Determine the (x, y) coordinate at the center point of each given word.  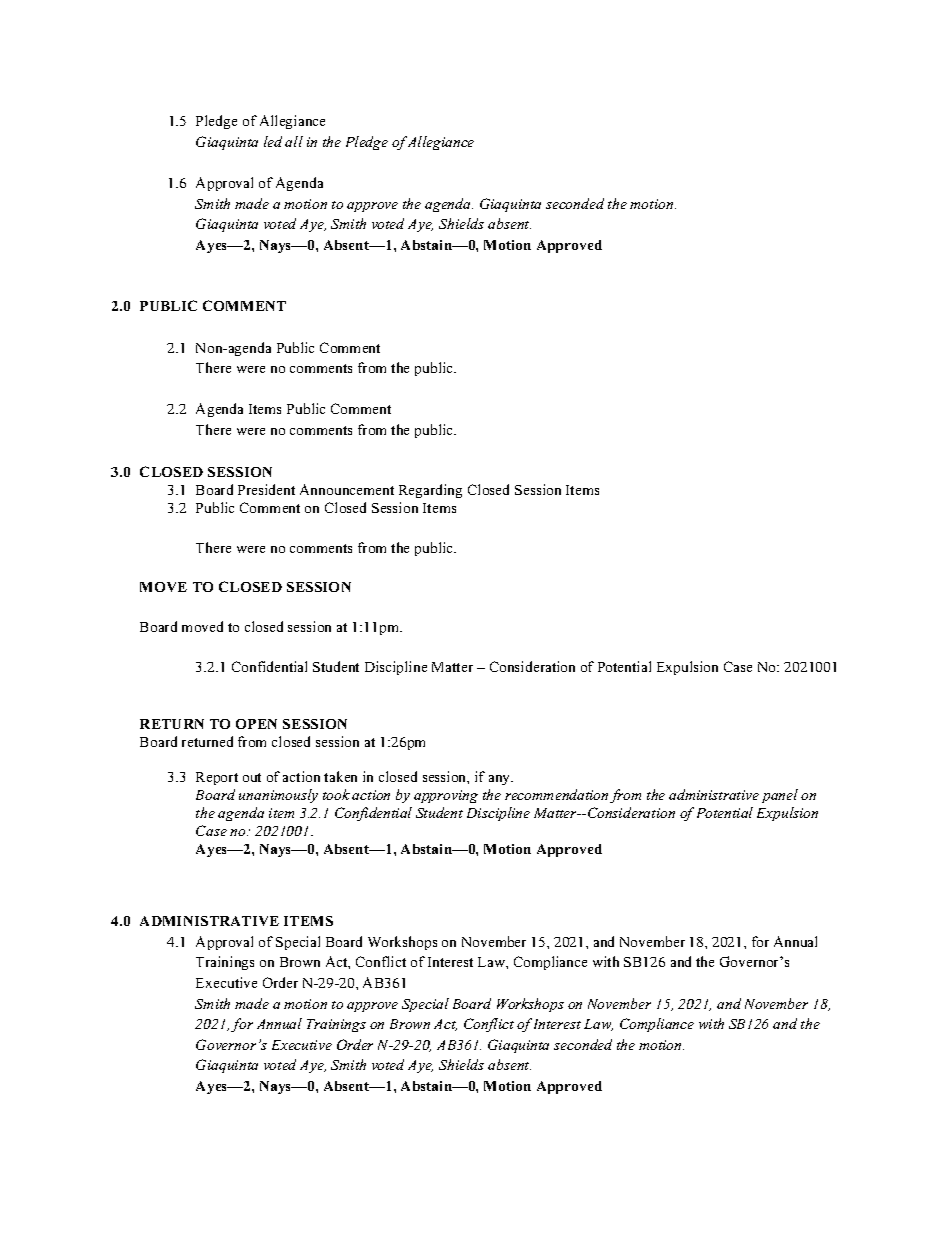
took (336, 794)
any (501, 780)
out (252, 777)
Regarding (430, 491)
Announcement (347, 489)
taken (340, 776)
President (266, 489)
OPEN (256, 724)
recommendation (556, 794)
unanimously (278, 796)
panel (780, 796)
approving (446, 796)
